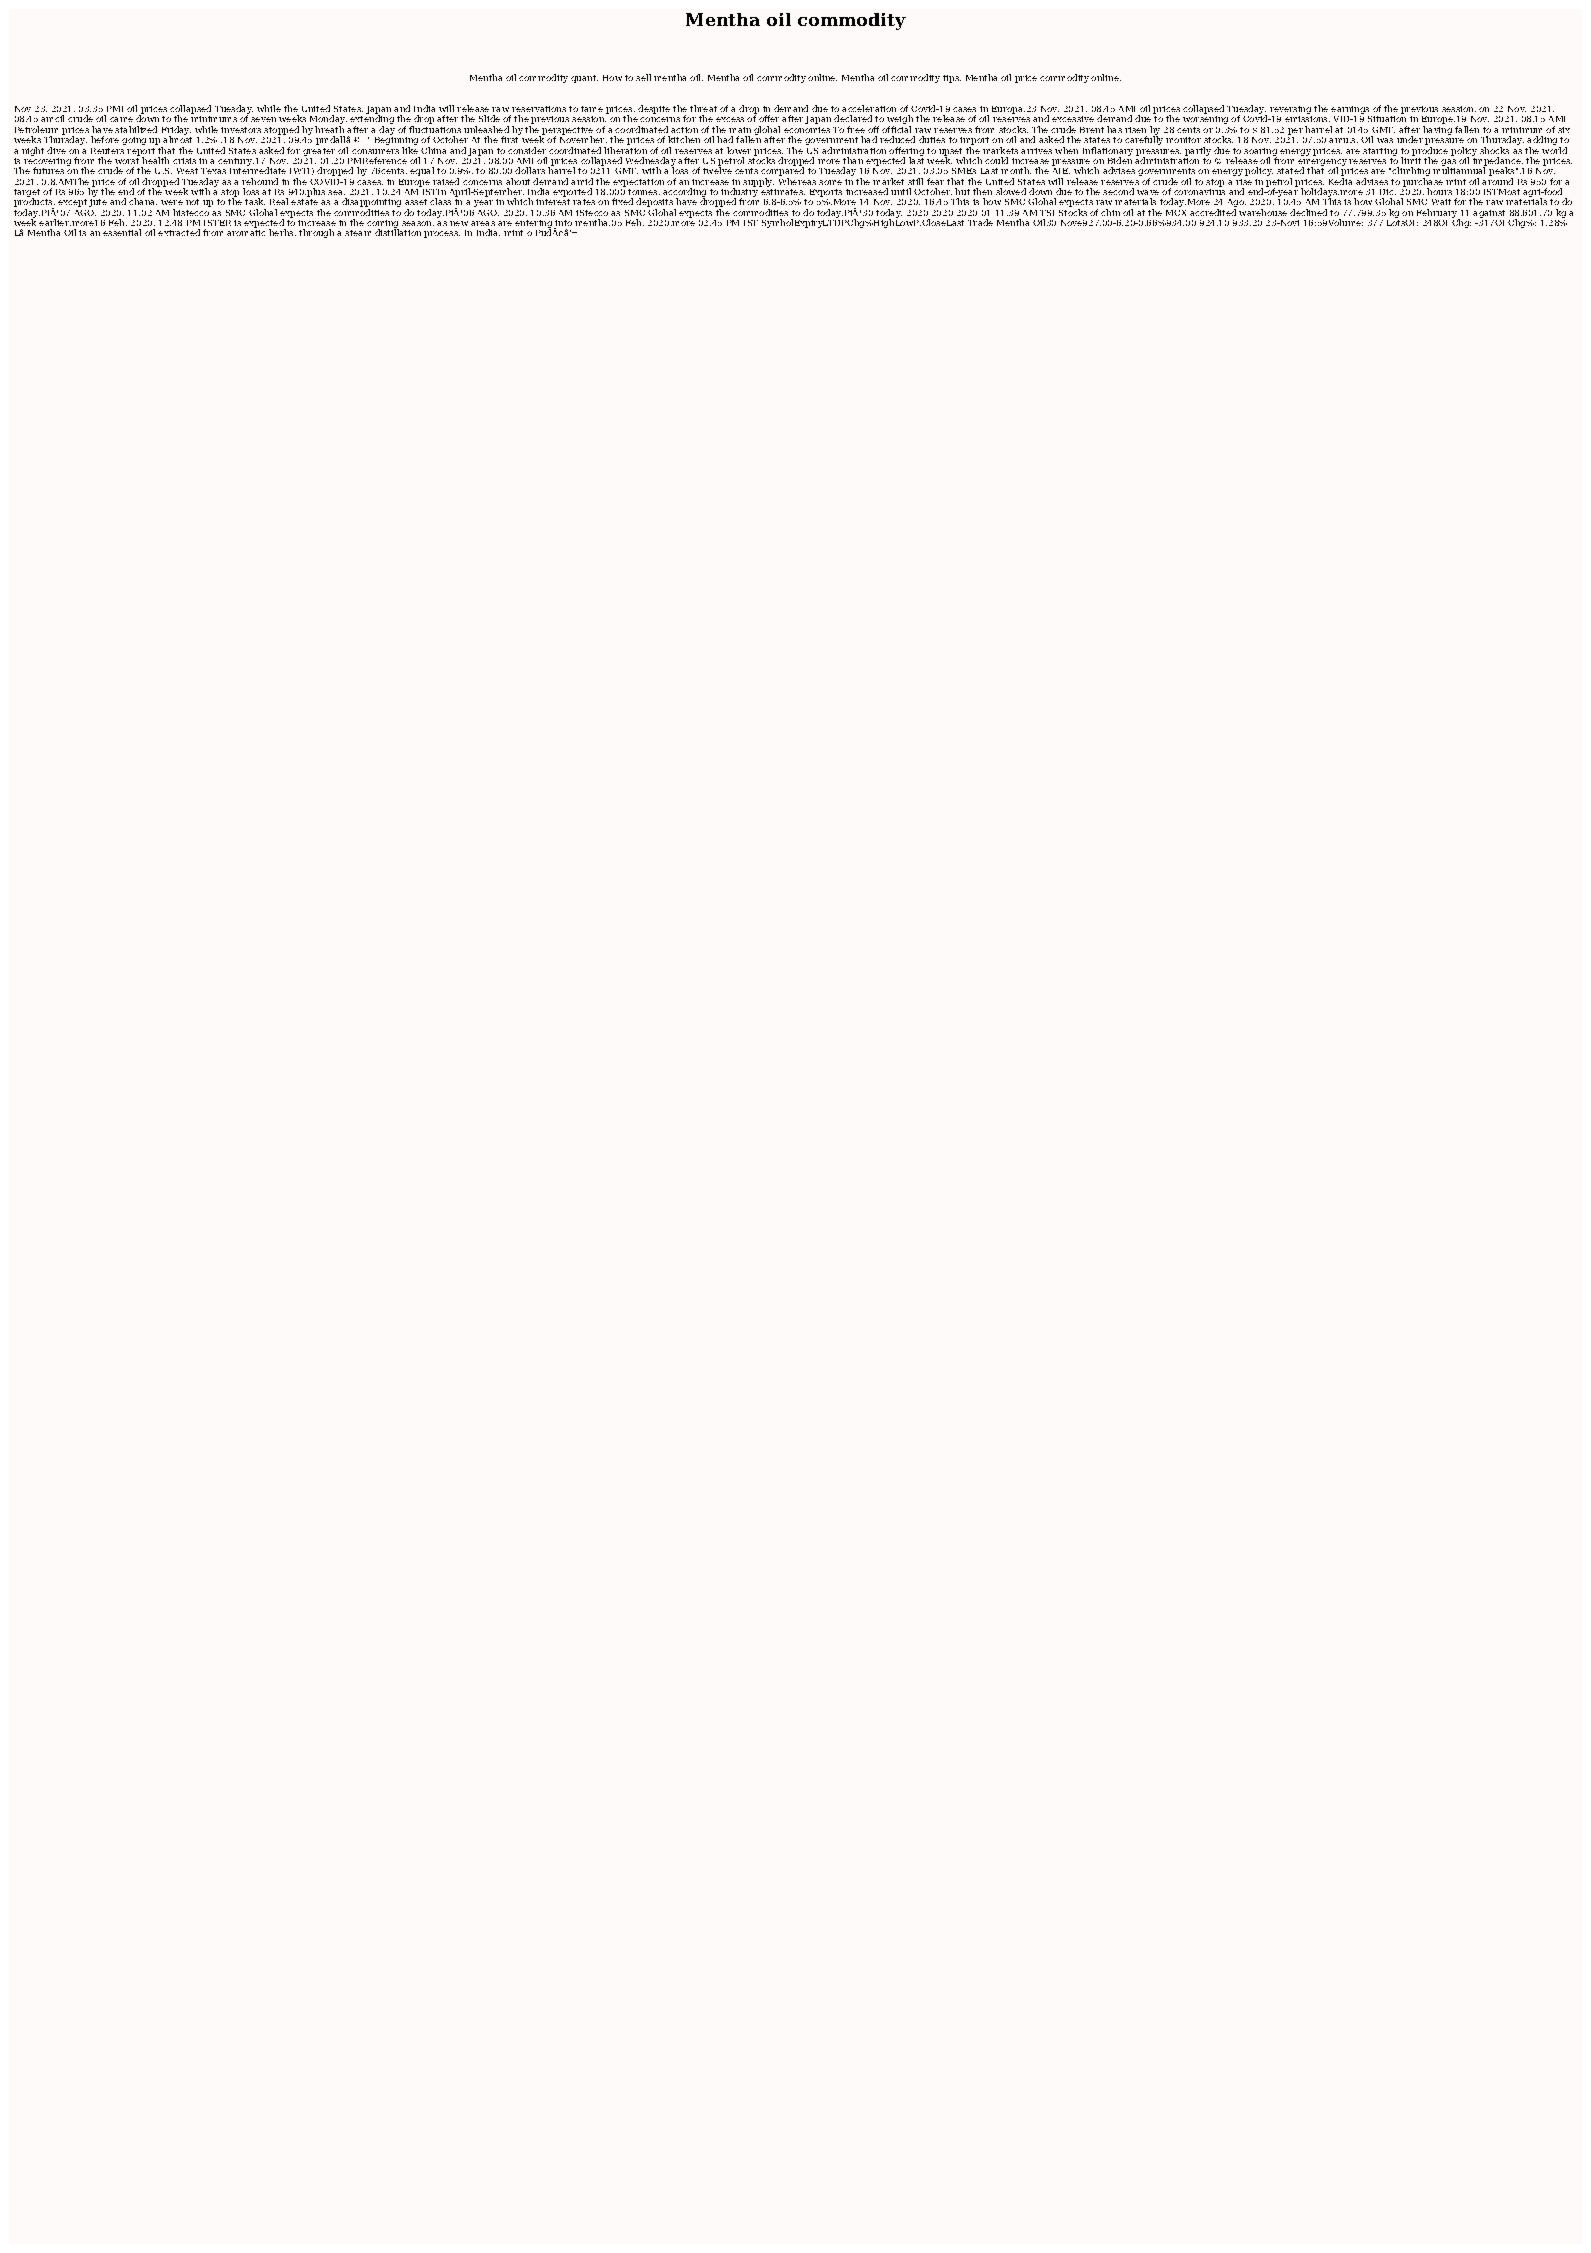 The width and height of the document is (1591, 2253). What do you see at coordinates (1423, 182) in the document?
I see `purchase` at bounding box center [1423, 182].
